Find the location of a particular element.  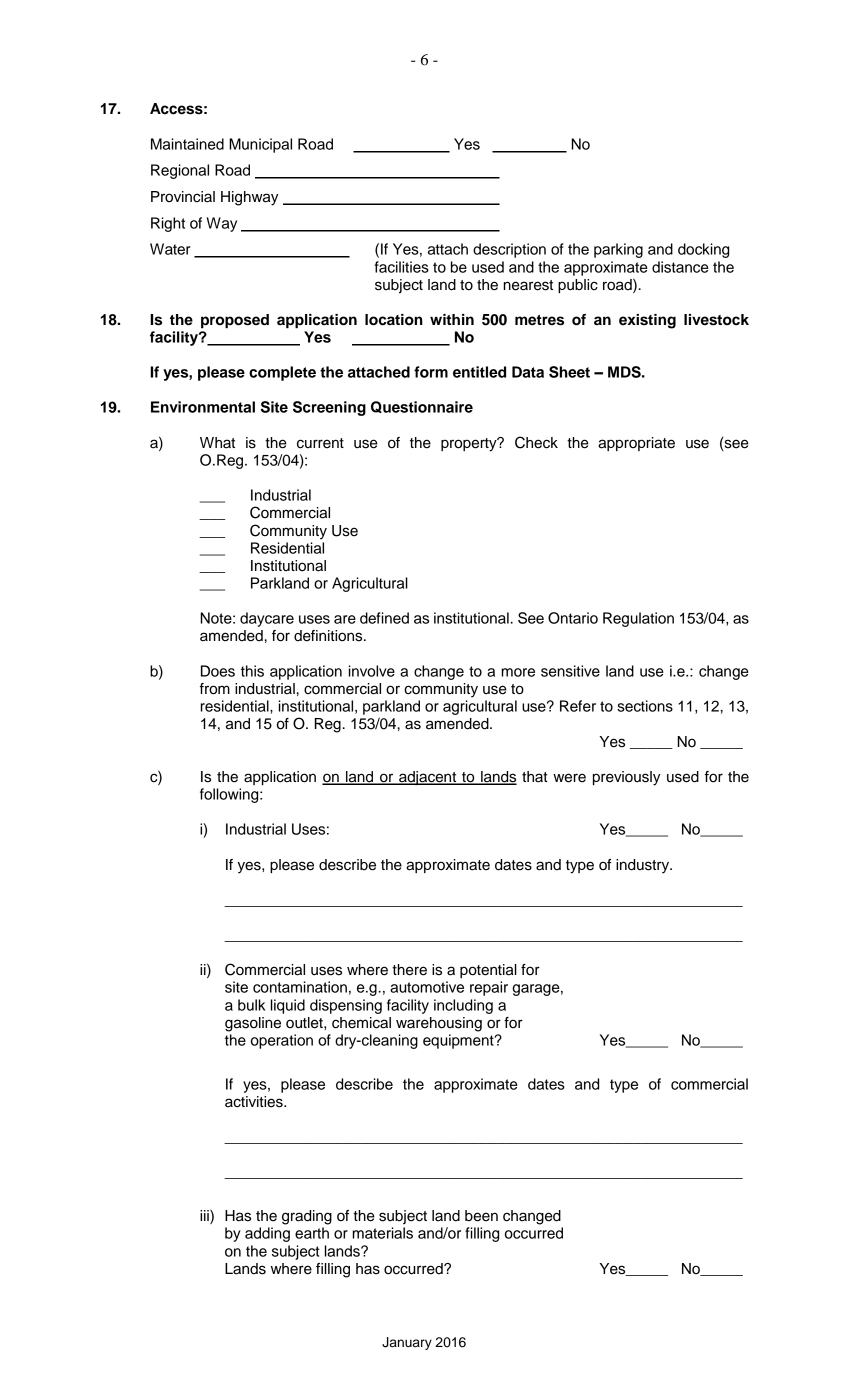

Highway is located at coordinates (249, 198).
